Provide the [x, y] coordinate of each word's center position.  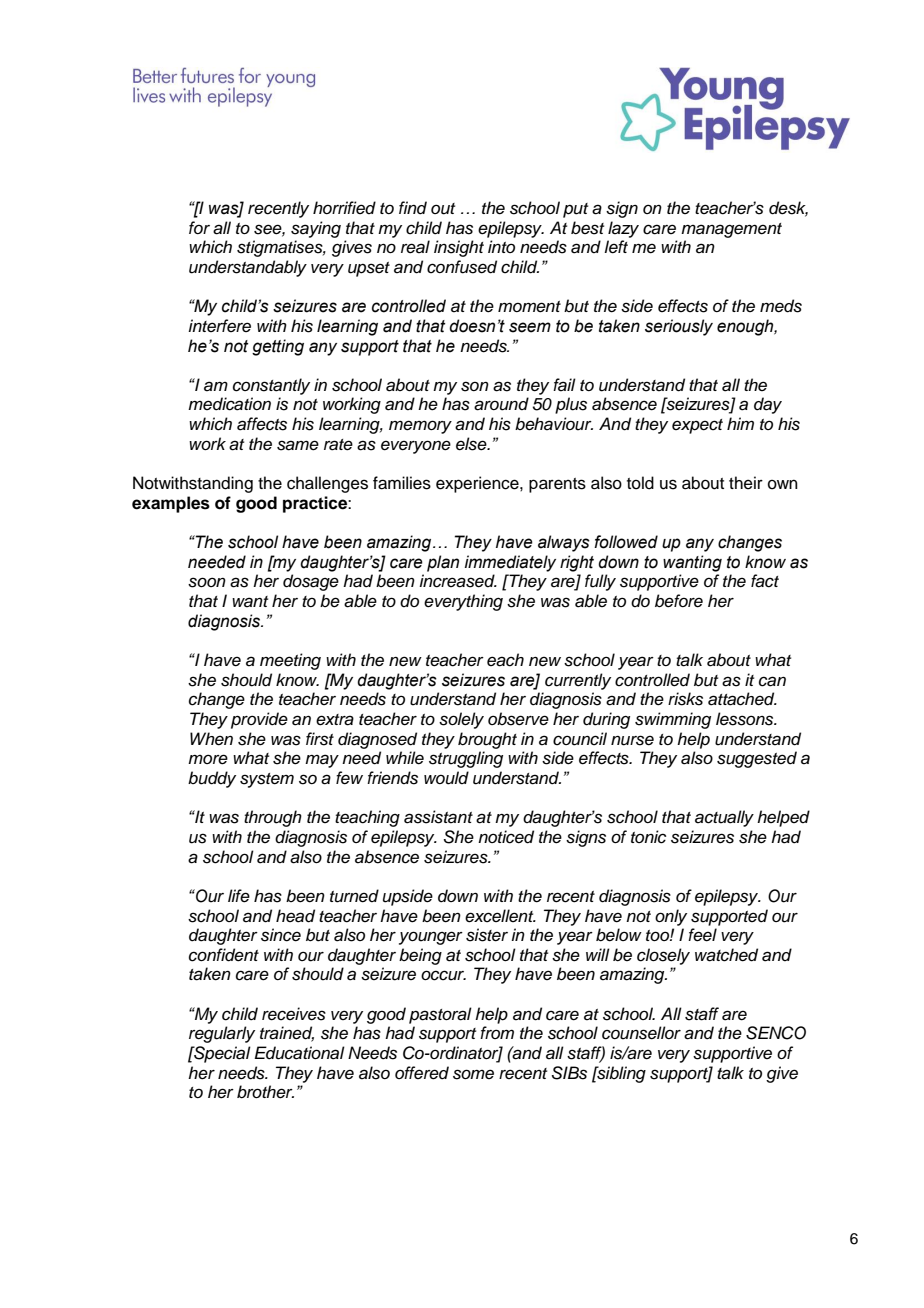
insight [459, 248]
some [473, 1074]
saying [316, 229]
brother [265, 1092]
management [731, 230]
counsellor [641, 1033]
